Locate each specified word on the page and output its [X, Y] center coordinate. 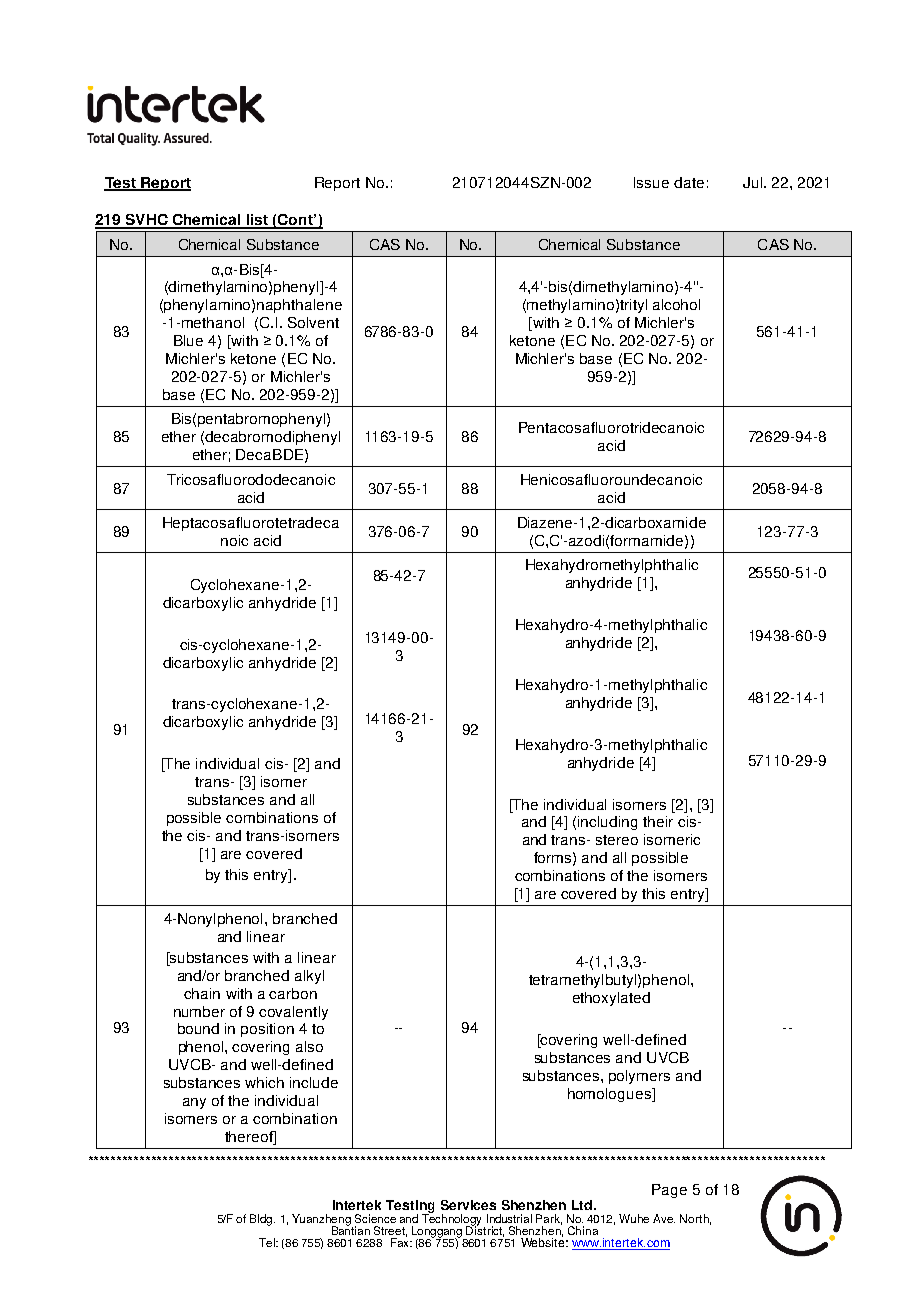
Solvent [313, 322]
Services [468, 1205]
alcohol [676, 304]
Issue [651, 182]
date [689, 182]
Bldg [262, 1220]
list [257, 221]
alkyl [309, 977]
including [607, 823]
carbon [293, 993]
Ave [664, 1218]
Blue [188, 340]
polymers [639, 1077]
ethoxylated [611, 999]
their [658, 821]
